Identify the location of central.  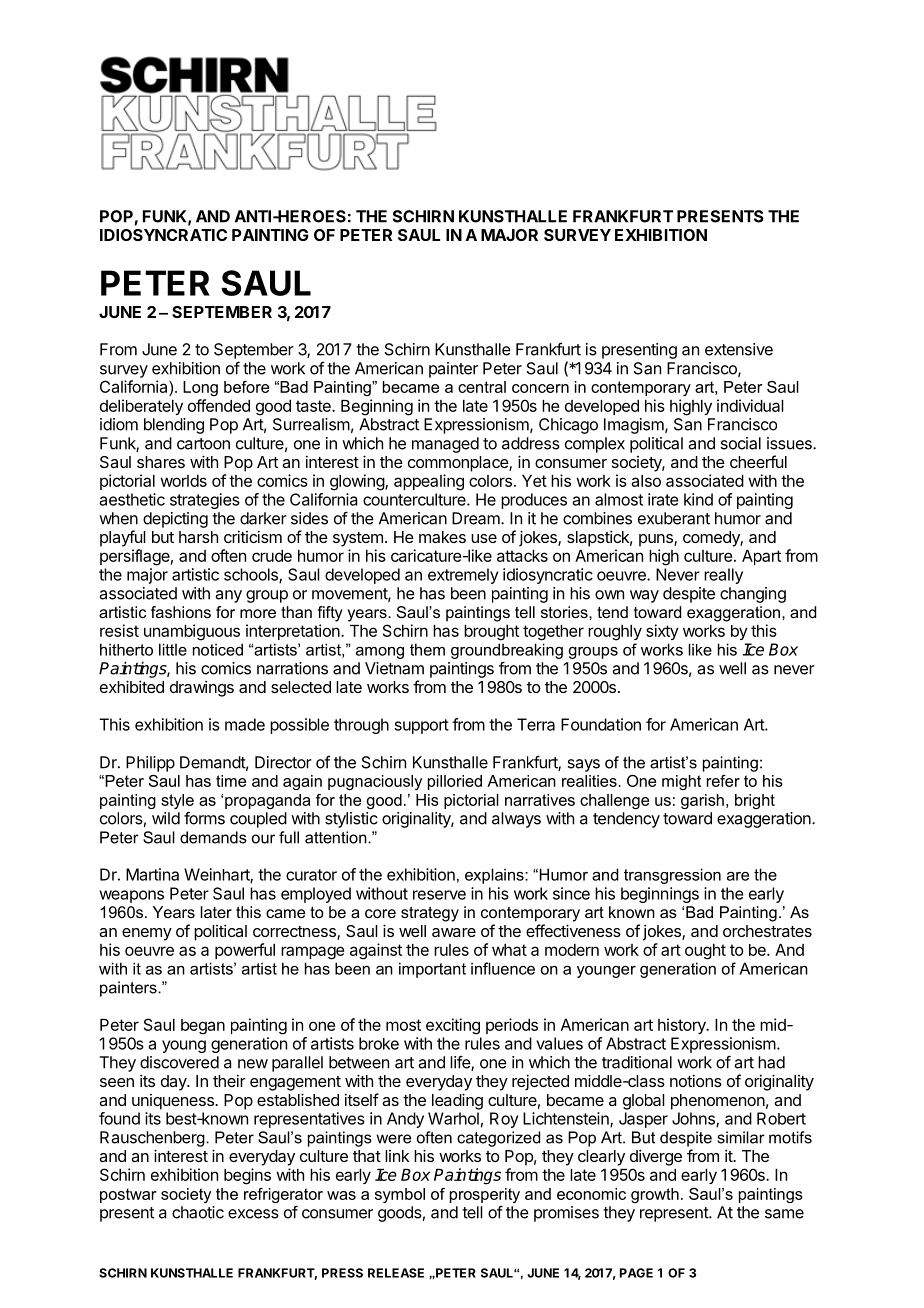
(482, 387).
